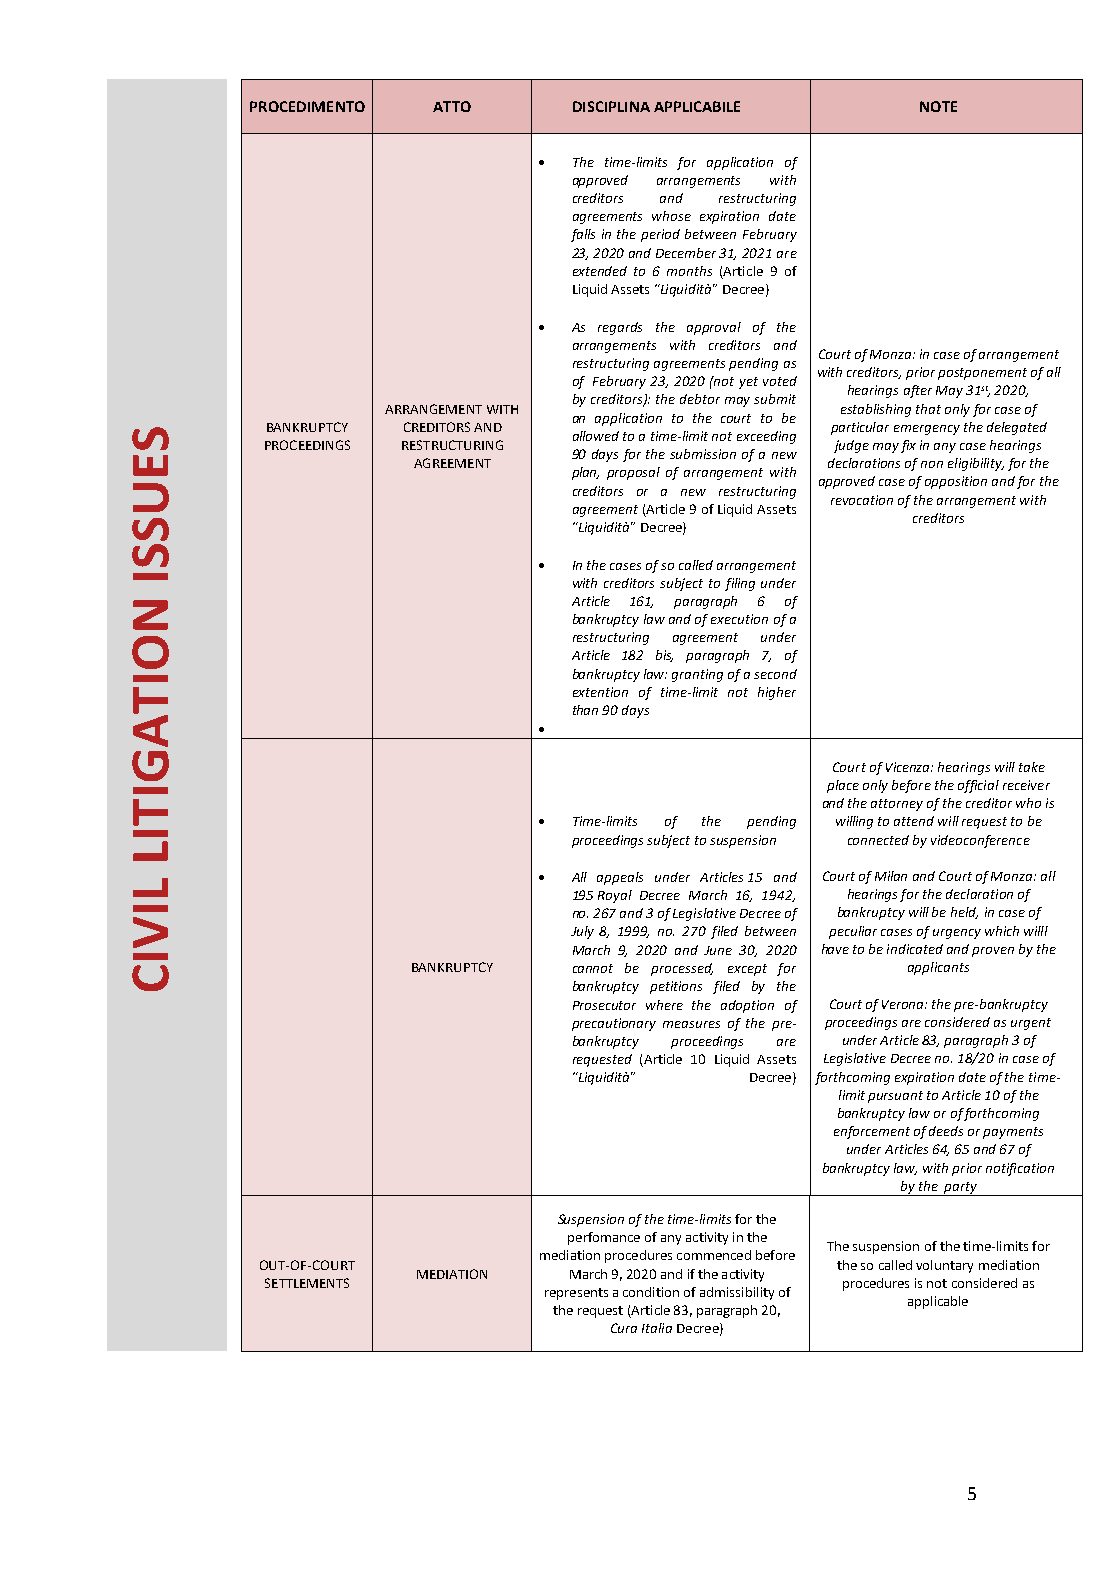 Image resolution: width=1111 pixels, height=1572 pixels. What do you see at coordinates (671, 216) in the page?
I see `whose` at bounding box center [671, 216].
